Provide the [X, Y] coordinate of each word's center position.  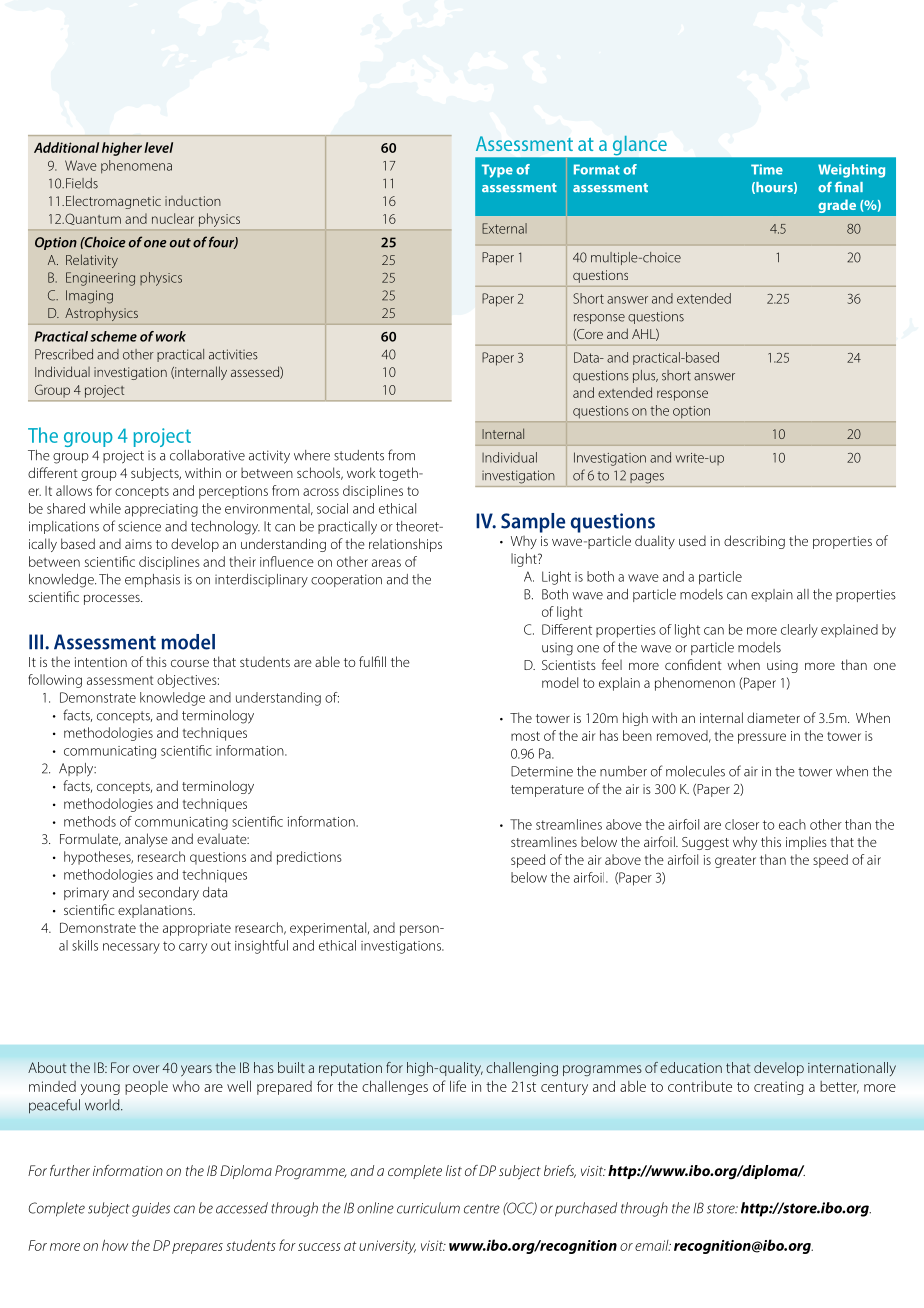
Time [767, 169]
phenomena [136, 167]
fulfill [372, 661]
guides [151, 1209]
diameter [773, 717]
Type [497, 171]
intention [101, 662]
